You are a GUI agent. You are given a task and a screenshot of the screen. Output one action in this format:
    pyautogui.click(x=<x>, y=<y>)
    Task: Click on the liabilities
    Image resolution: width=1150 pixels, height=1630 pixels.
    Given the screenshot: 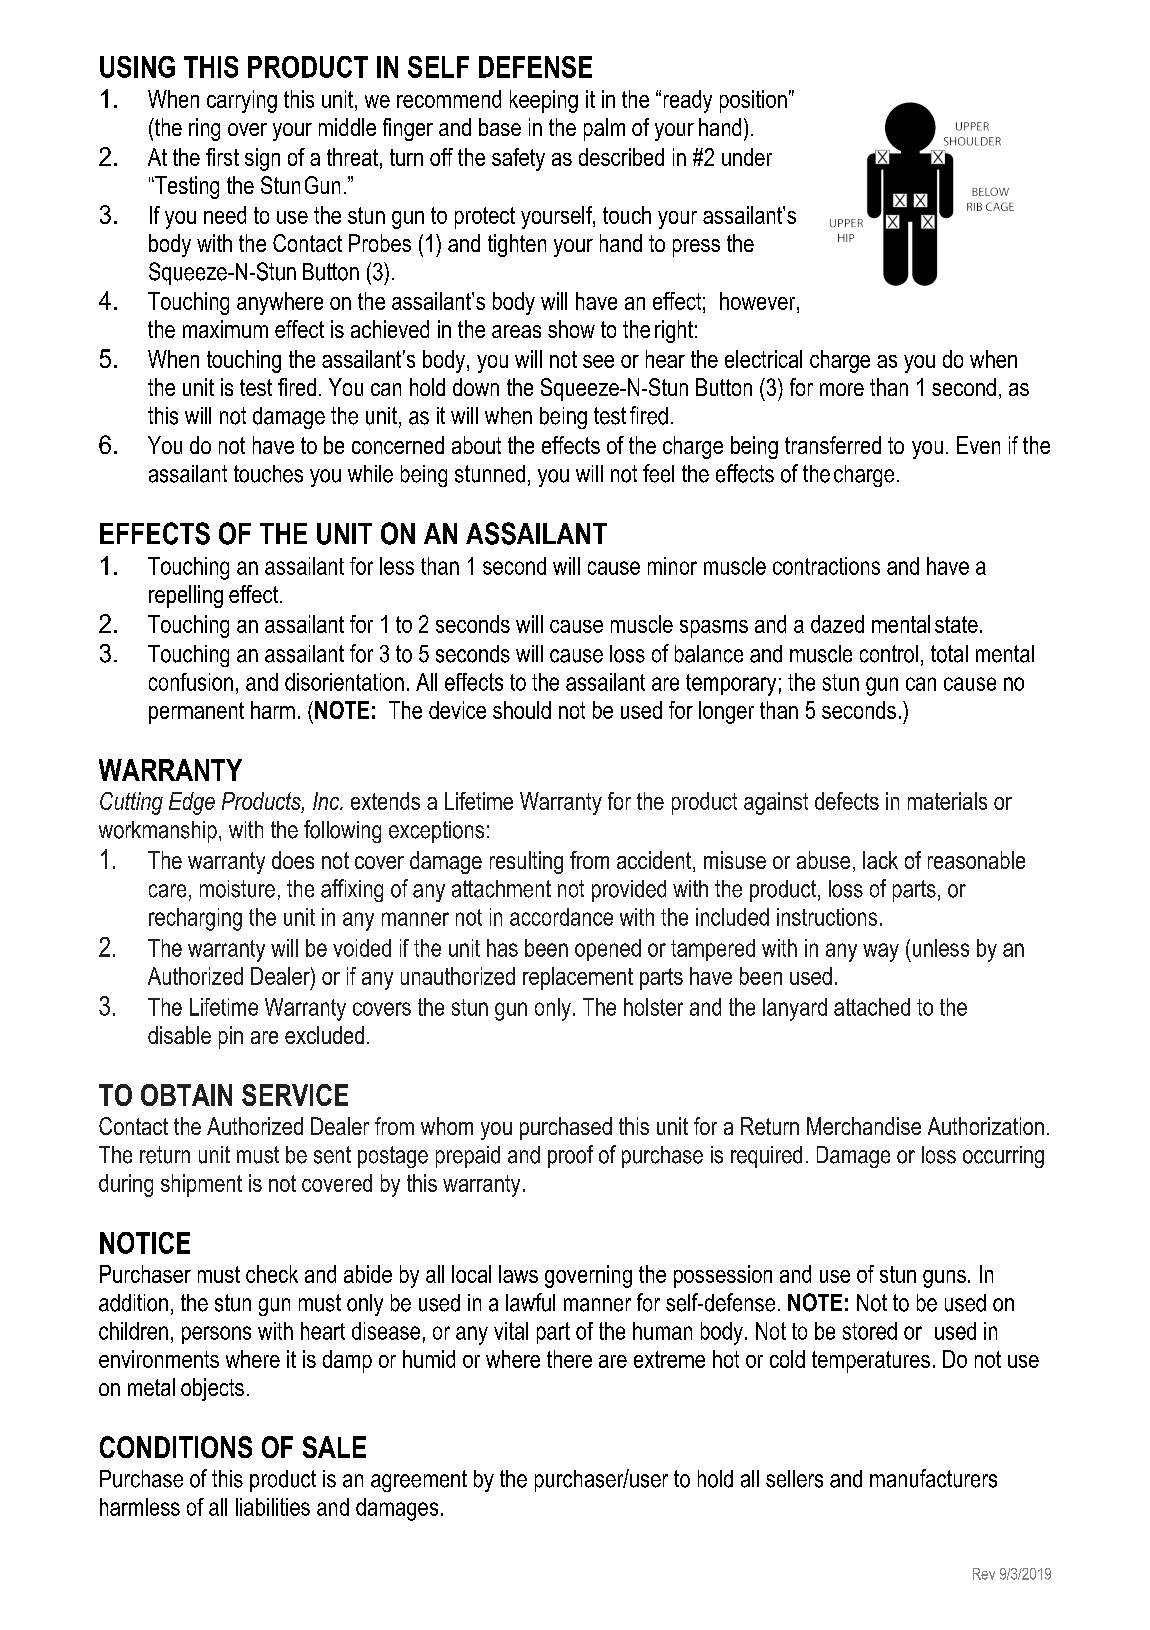 What is the action you would take?
    pyautogui.click(x=273, y=1507)
